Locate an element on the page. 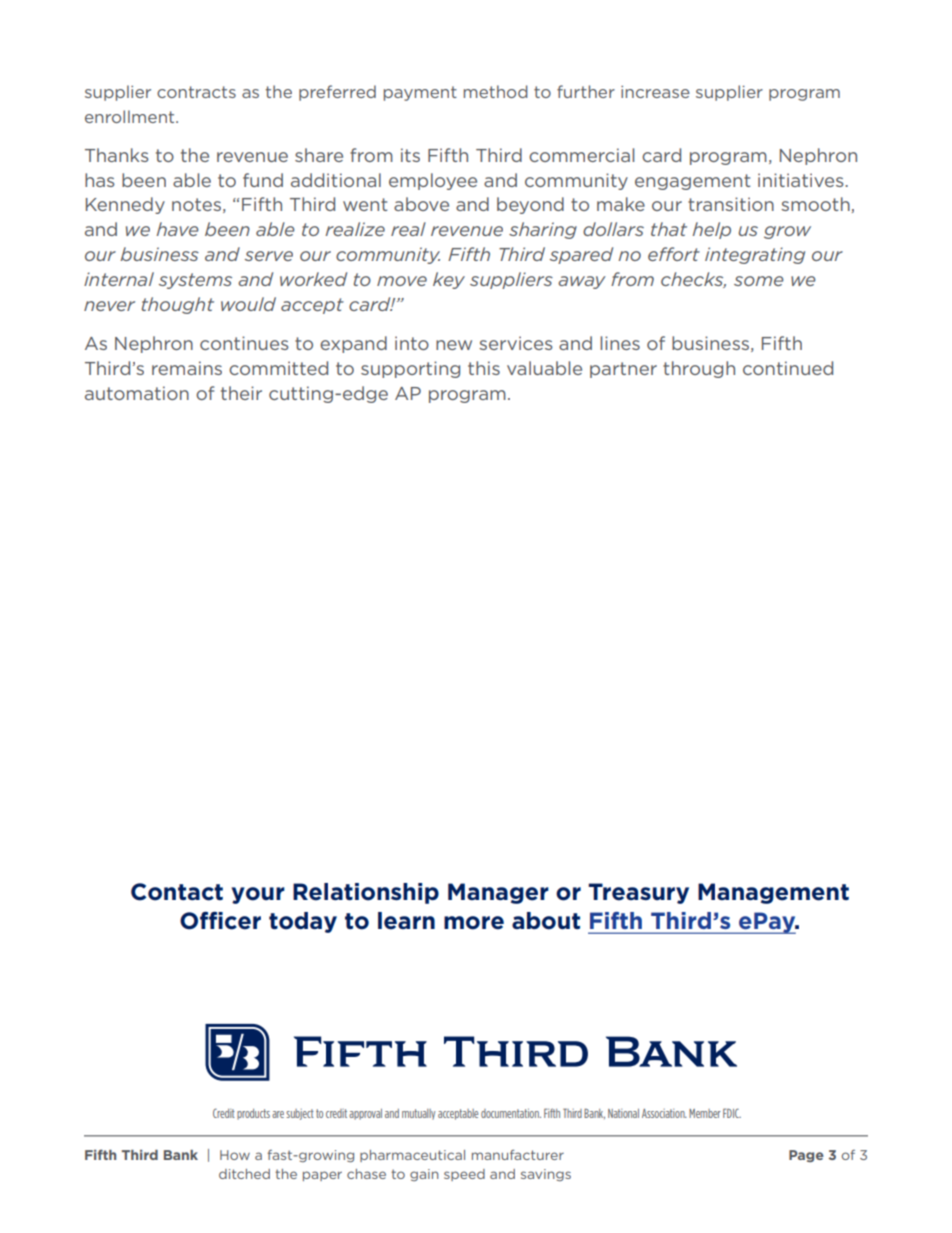  more is located at coordinates (474, 923).
